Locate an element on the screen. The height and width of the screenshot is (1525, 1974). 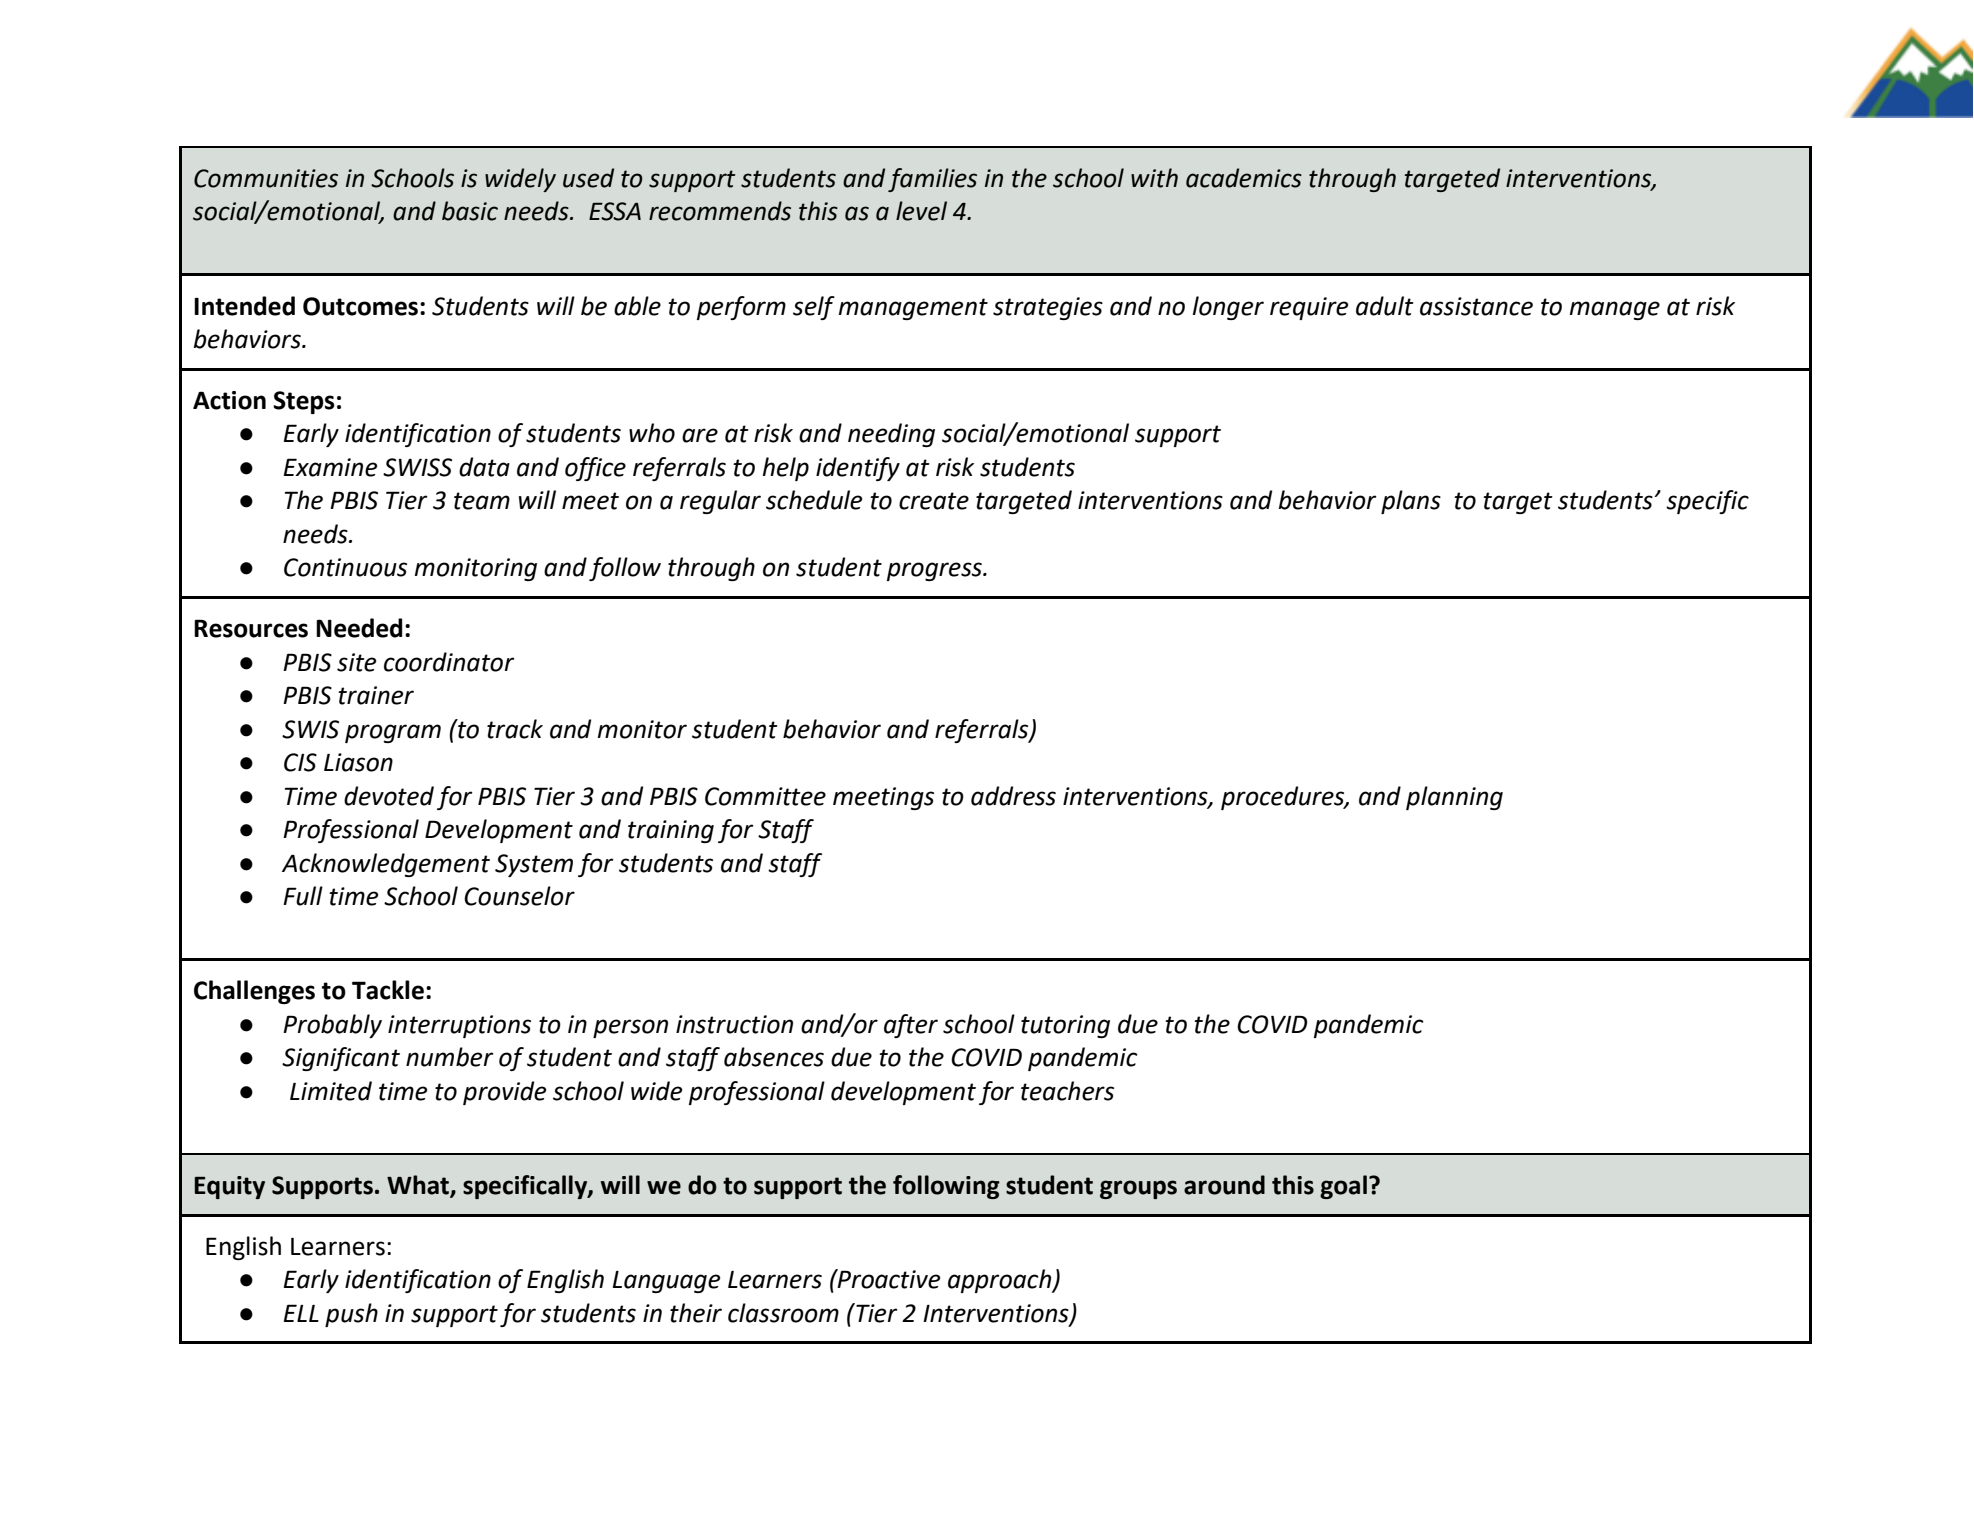
classroom is located at coordinates (783, 1313).
